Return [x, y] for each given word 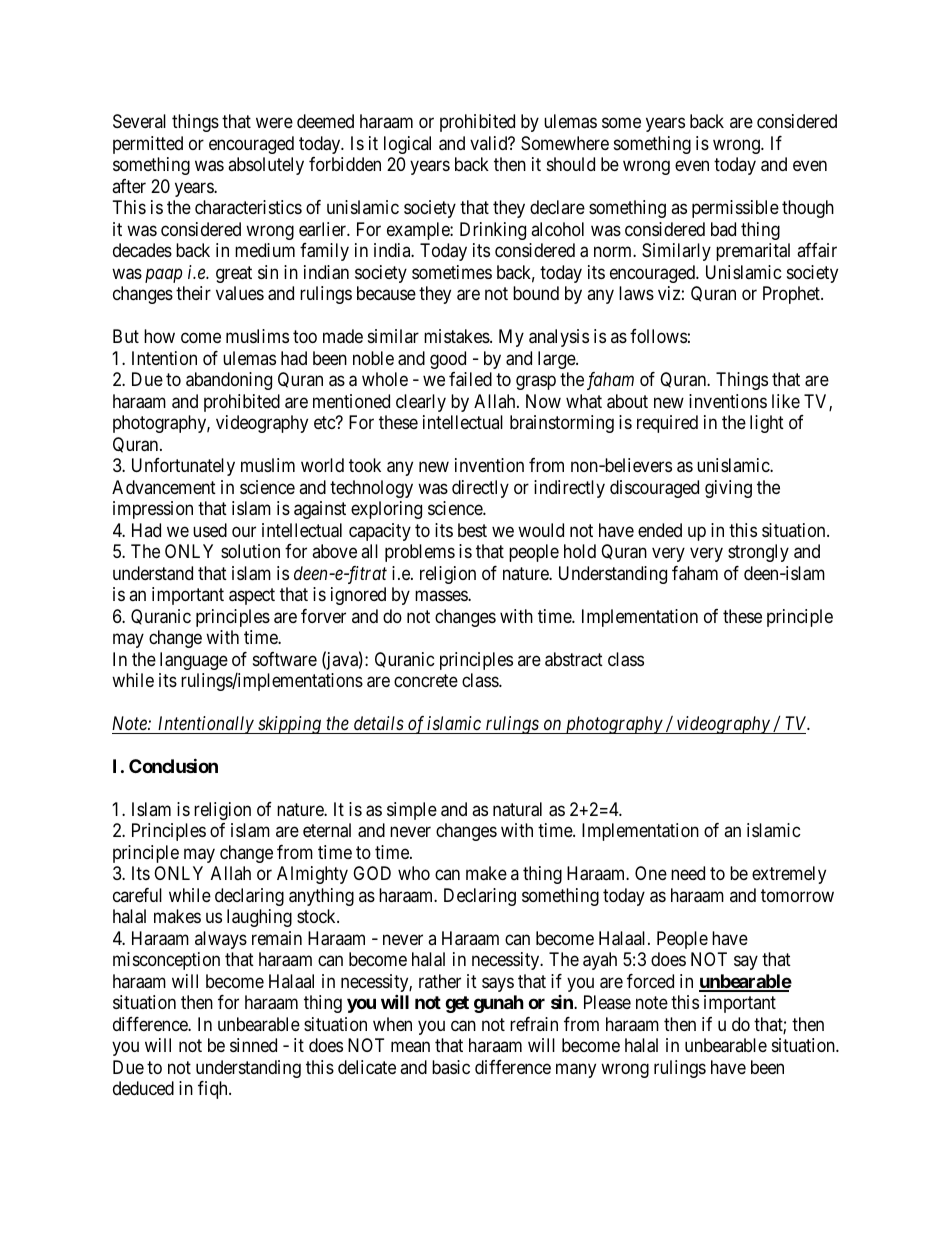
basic [451, 1067]
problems [420, 553]
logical [407, 145]
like [786, 401]
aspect [252, 596]
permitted [148, 145]
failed [470, 379]
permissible [735, 209]
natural [517, 809]
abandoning [229, 381]
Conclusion [173, 766]
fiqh [214, 1090]
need [688, 873]
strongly [758, 553]
